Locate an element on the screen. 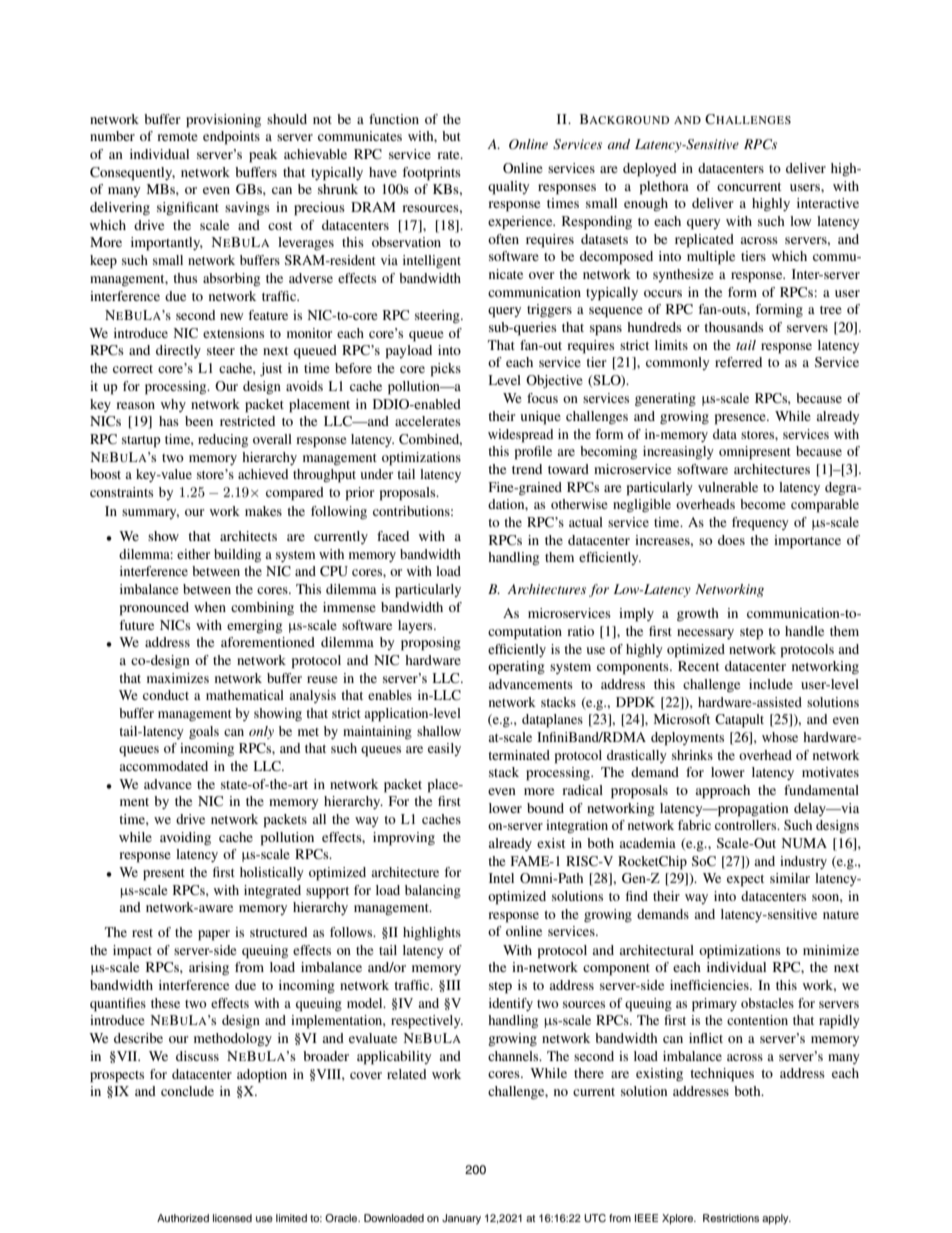 The height and width of the screenshot is (1233, 952). apply is located at coordinates (776, 1219).
